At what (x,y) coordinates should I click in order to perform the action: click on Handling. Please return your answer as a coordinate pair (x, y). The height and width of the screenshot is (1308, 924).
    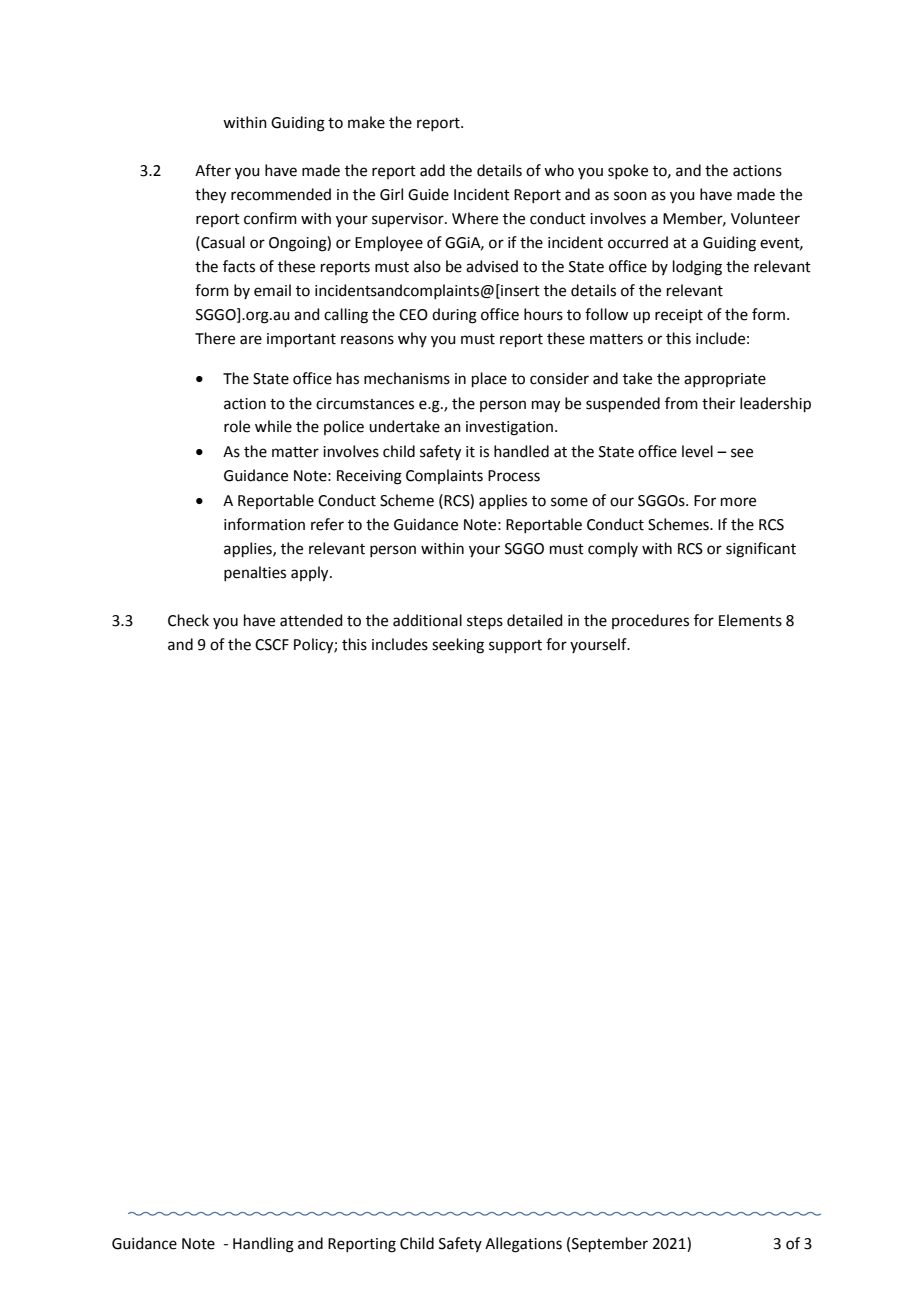
    Looking at the image, I should click on (263, 1245).
